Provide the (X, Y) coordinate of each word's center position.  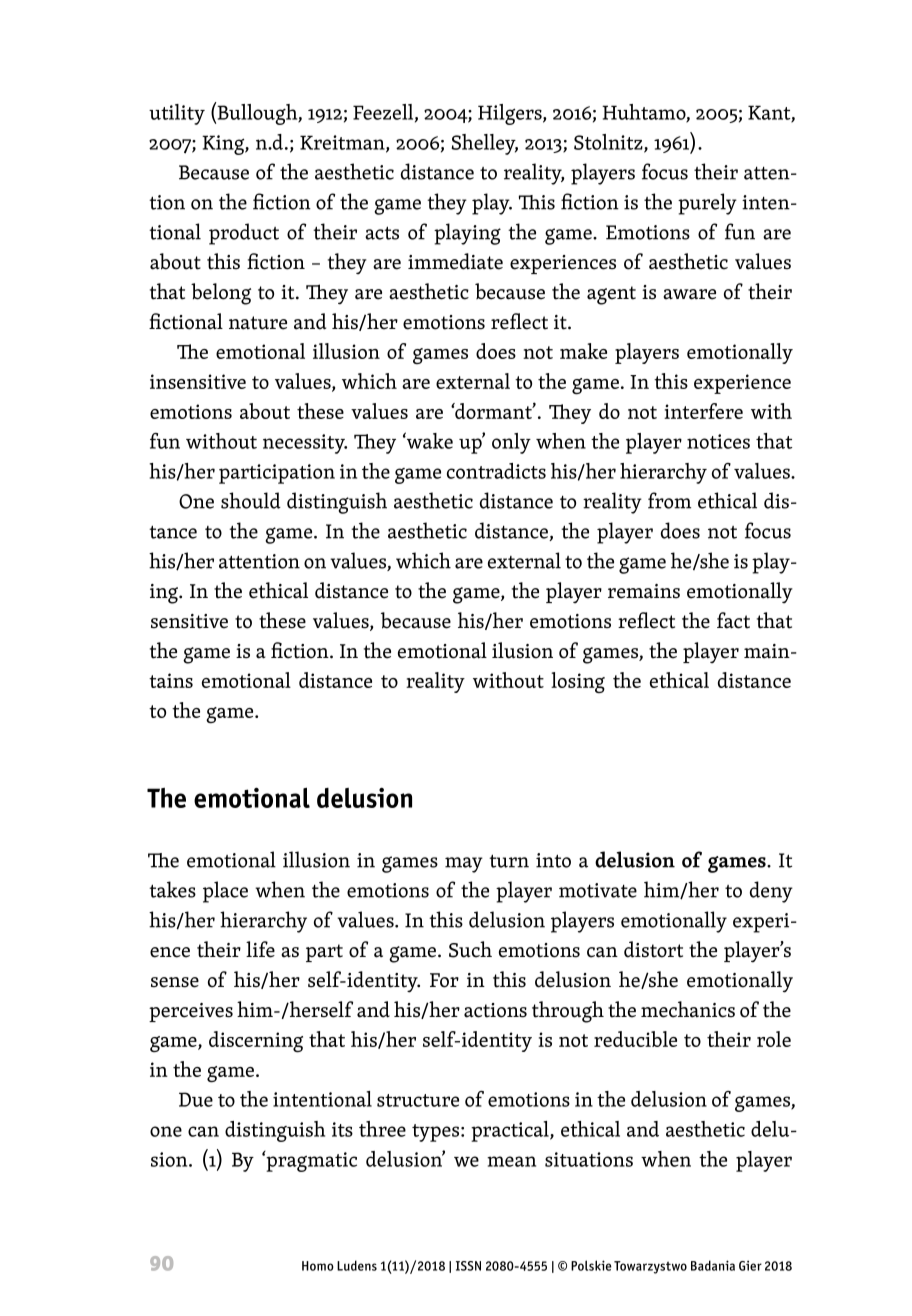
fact (733, 620)
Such (470, 949)
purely (707, 204)
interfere (703, 411)
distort (653, 949)
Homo (318, 1266)
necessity (305, 444)
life (260, 949)
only (511, 443)
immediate (455, 261)
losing (578, 682)
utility (177, 114)
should (251, 500)
